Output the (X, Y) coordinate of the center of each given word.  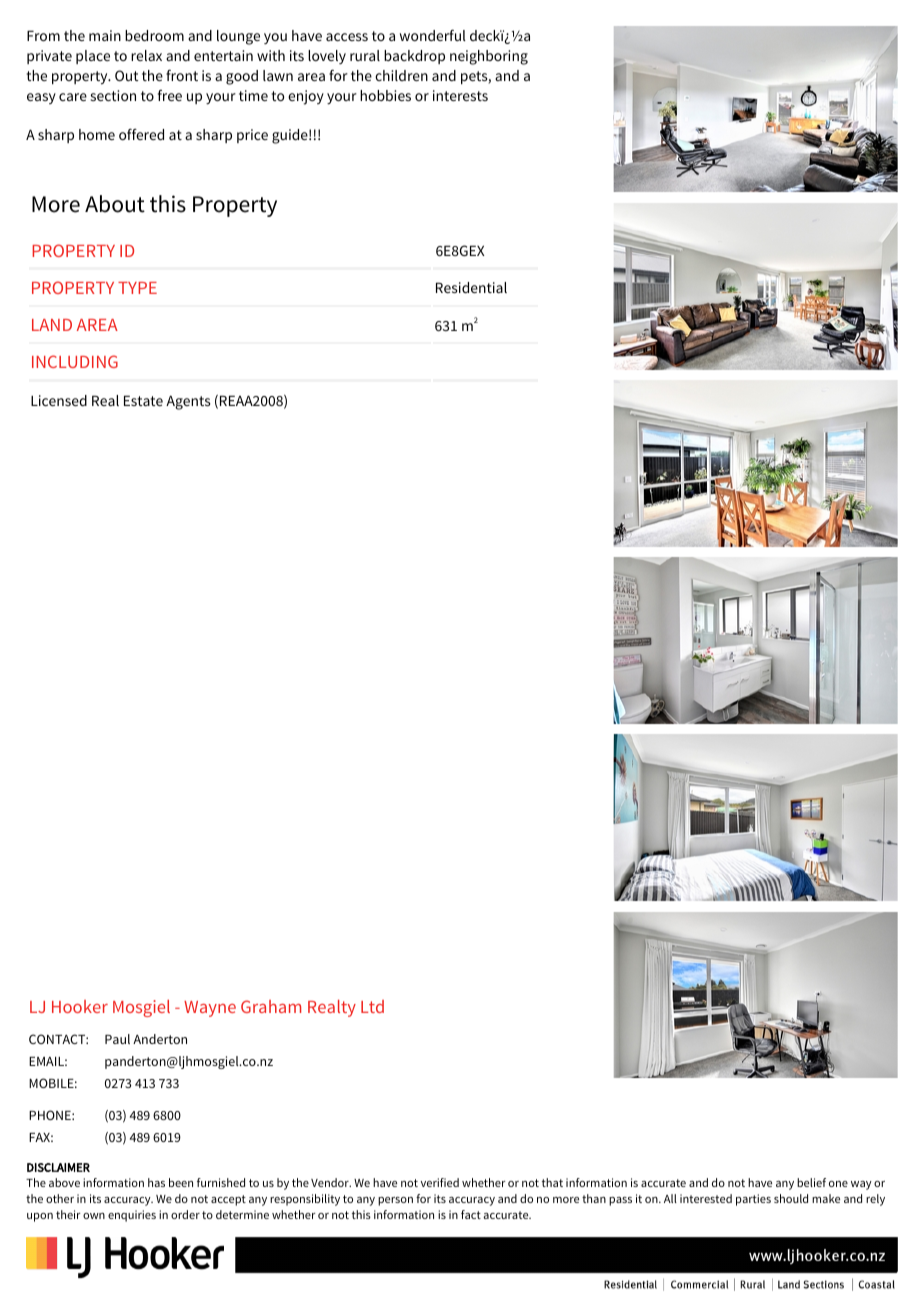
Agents (188, 402)
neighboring (489, 57)
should (791, 1198)
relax (146, 55)
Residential (471, 287)
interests (460, 95)
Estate (143, 400)
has (156, 1182)
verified (440, 1182)
